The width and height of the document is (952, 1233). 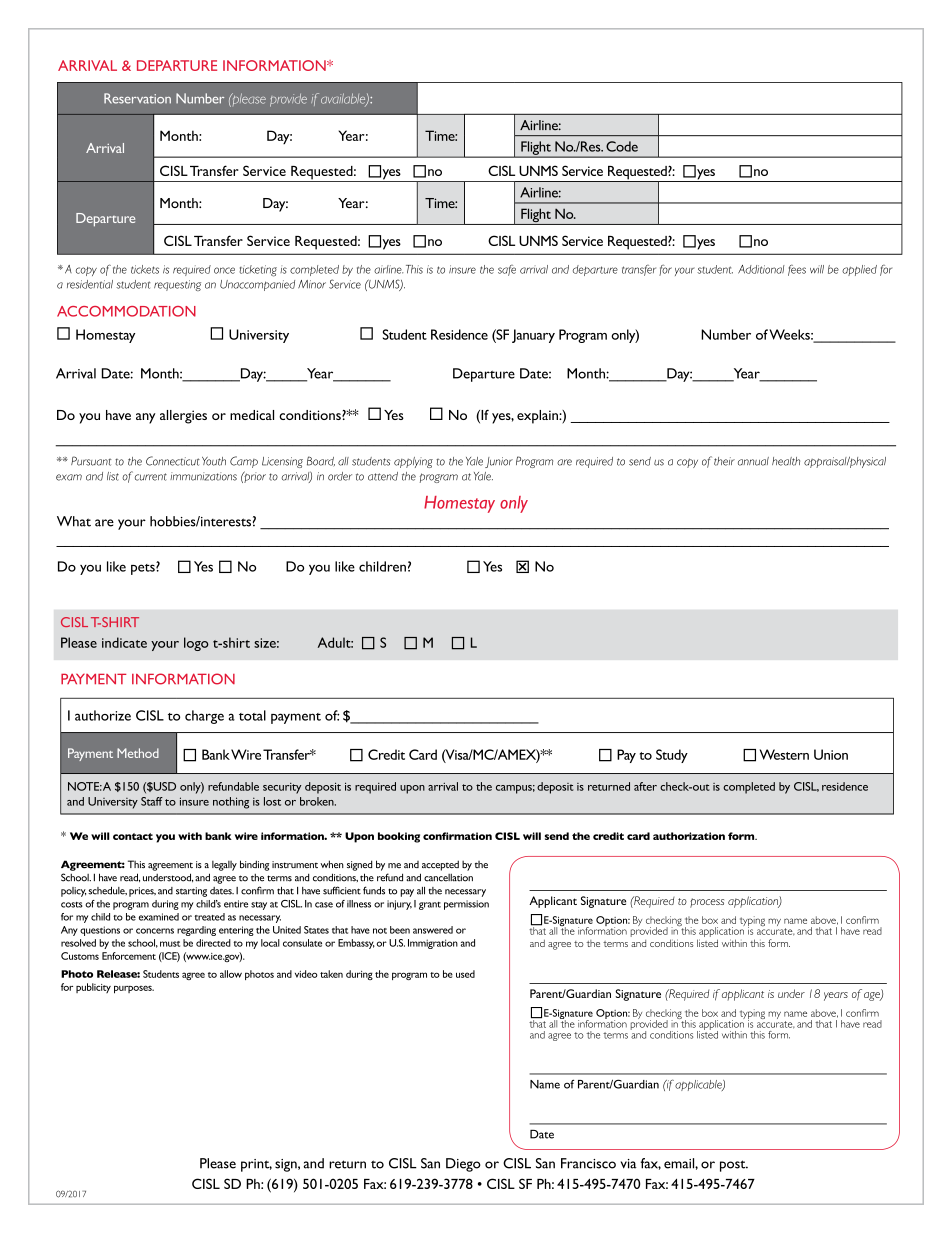 I want to click on Reservation, so click(x=137, y=98).
